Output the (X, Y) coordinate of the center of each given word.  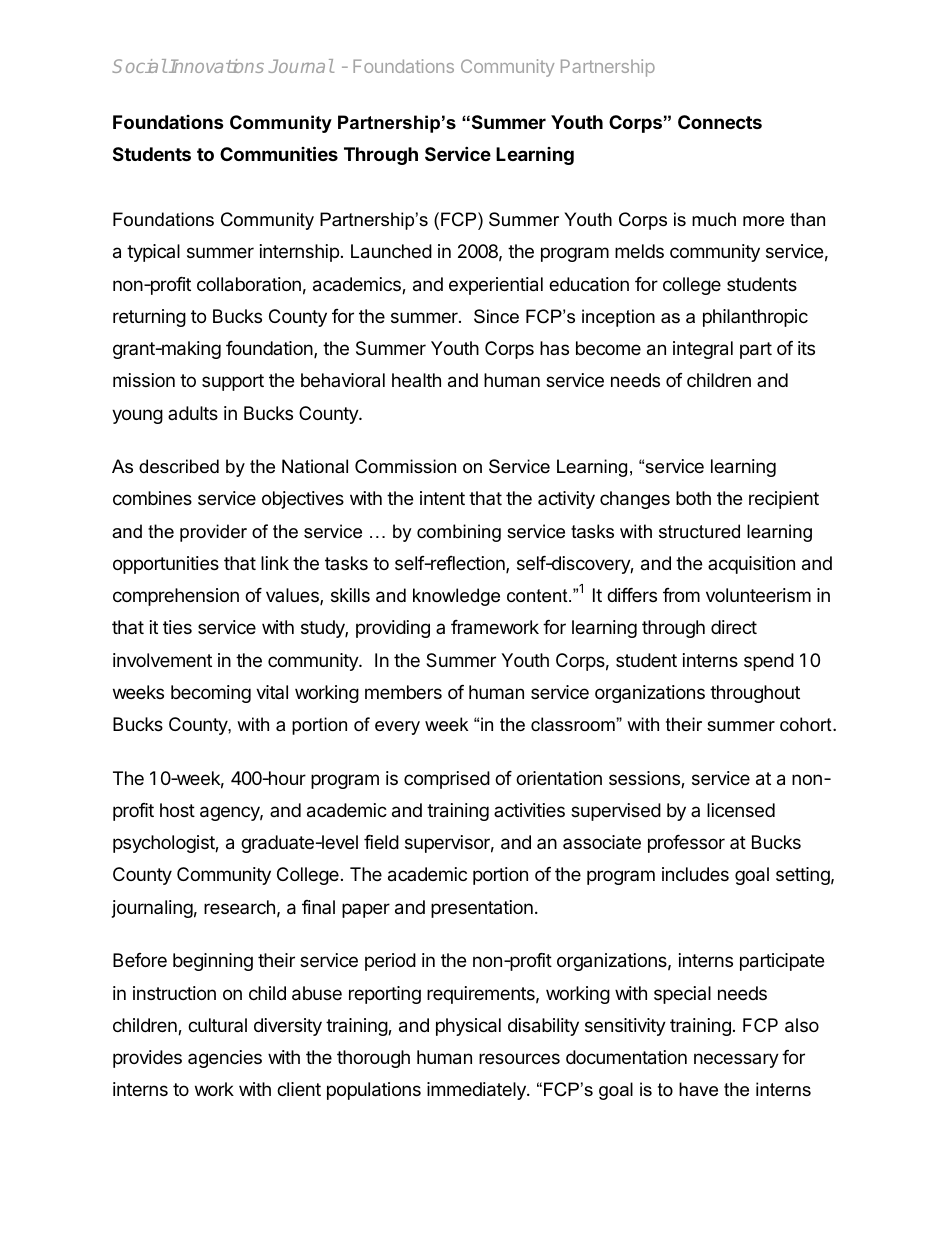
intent (442, 498)
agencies (225, 1059)
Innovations (216, 66)
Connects (720, 122)
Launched (391, 251)
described (179, 466)
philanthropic (755, 318)
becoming (211, 694)
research (239, 907)
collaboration (249, 284)
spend (769, 662)
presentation (482, 909)
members (403, 692)
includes (695, 874)
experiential (496, 286)
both (693, 498)
